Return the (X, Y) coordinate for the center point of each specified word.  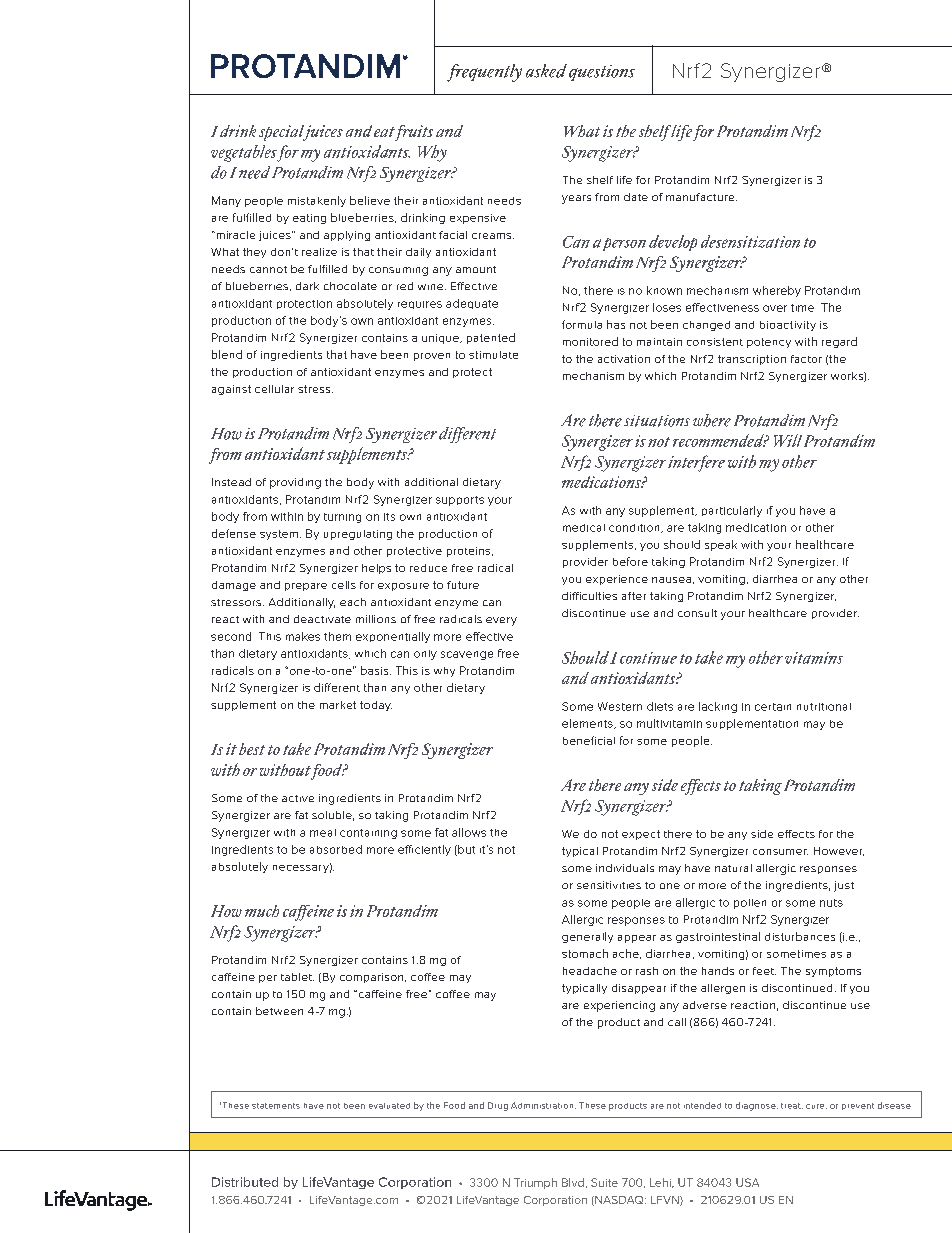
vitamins (814, 658)
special (283, 133)
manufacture (701, 197)
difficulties (589, 596)
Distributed (245, 1182)
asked (546, 71)
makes (303, 636)
